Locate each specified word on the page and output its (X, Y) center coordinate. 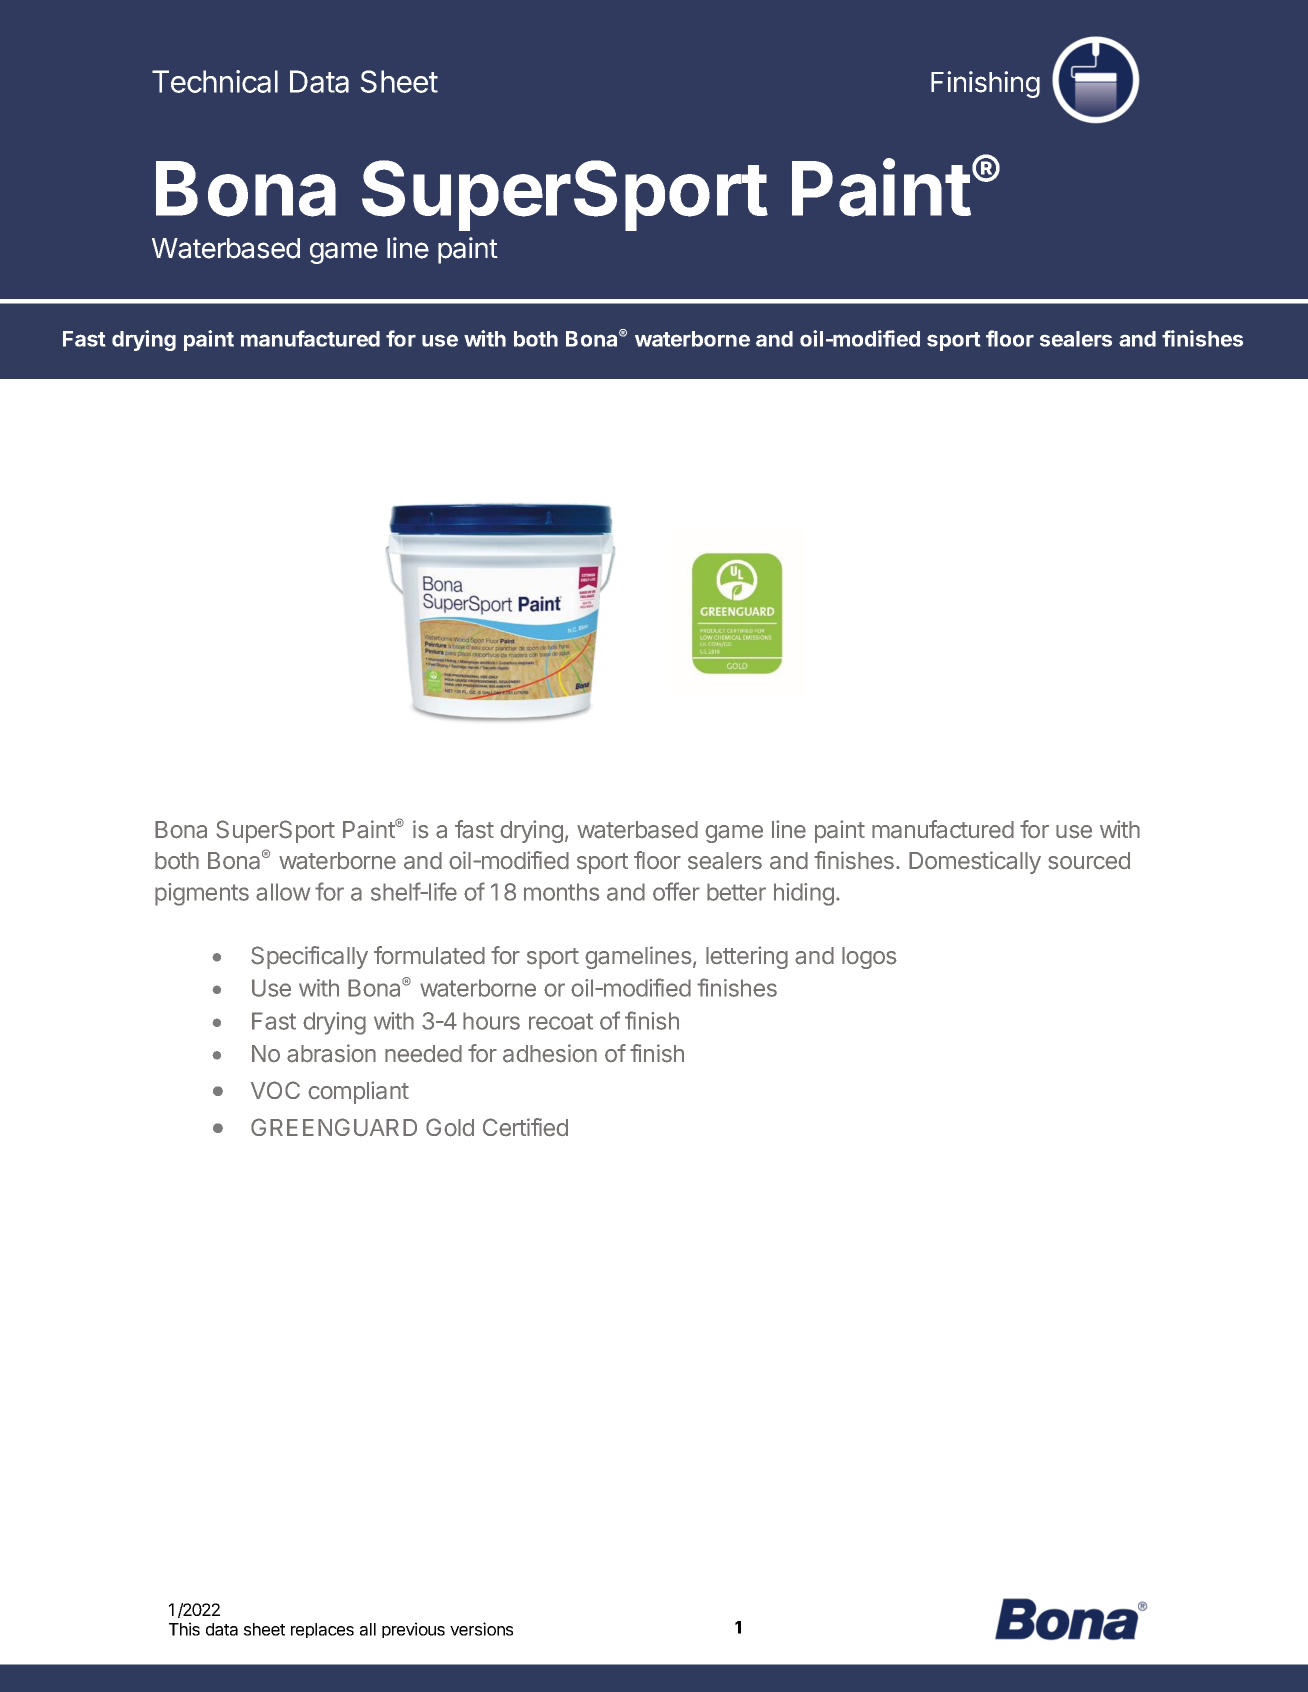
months (561, 892)
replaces (322, 1630)
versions (481, 1629)
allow (283, 892)
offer (676, 891)
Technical (215, 81)
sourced (1089, 861)
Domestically (975, 862)
